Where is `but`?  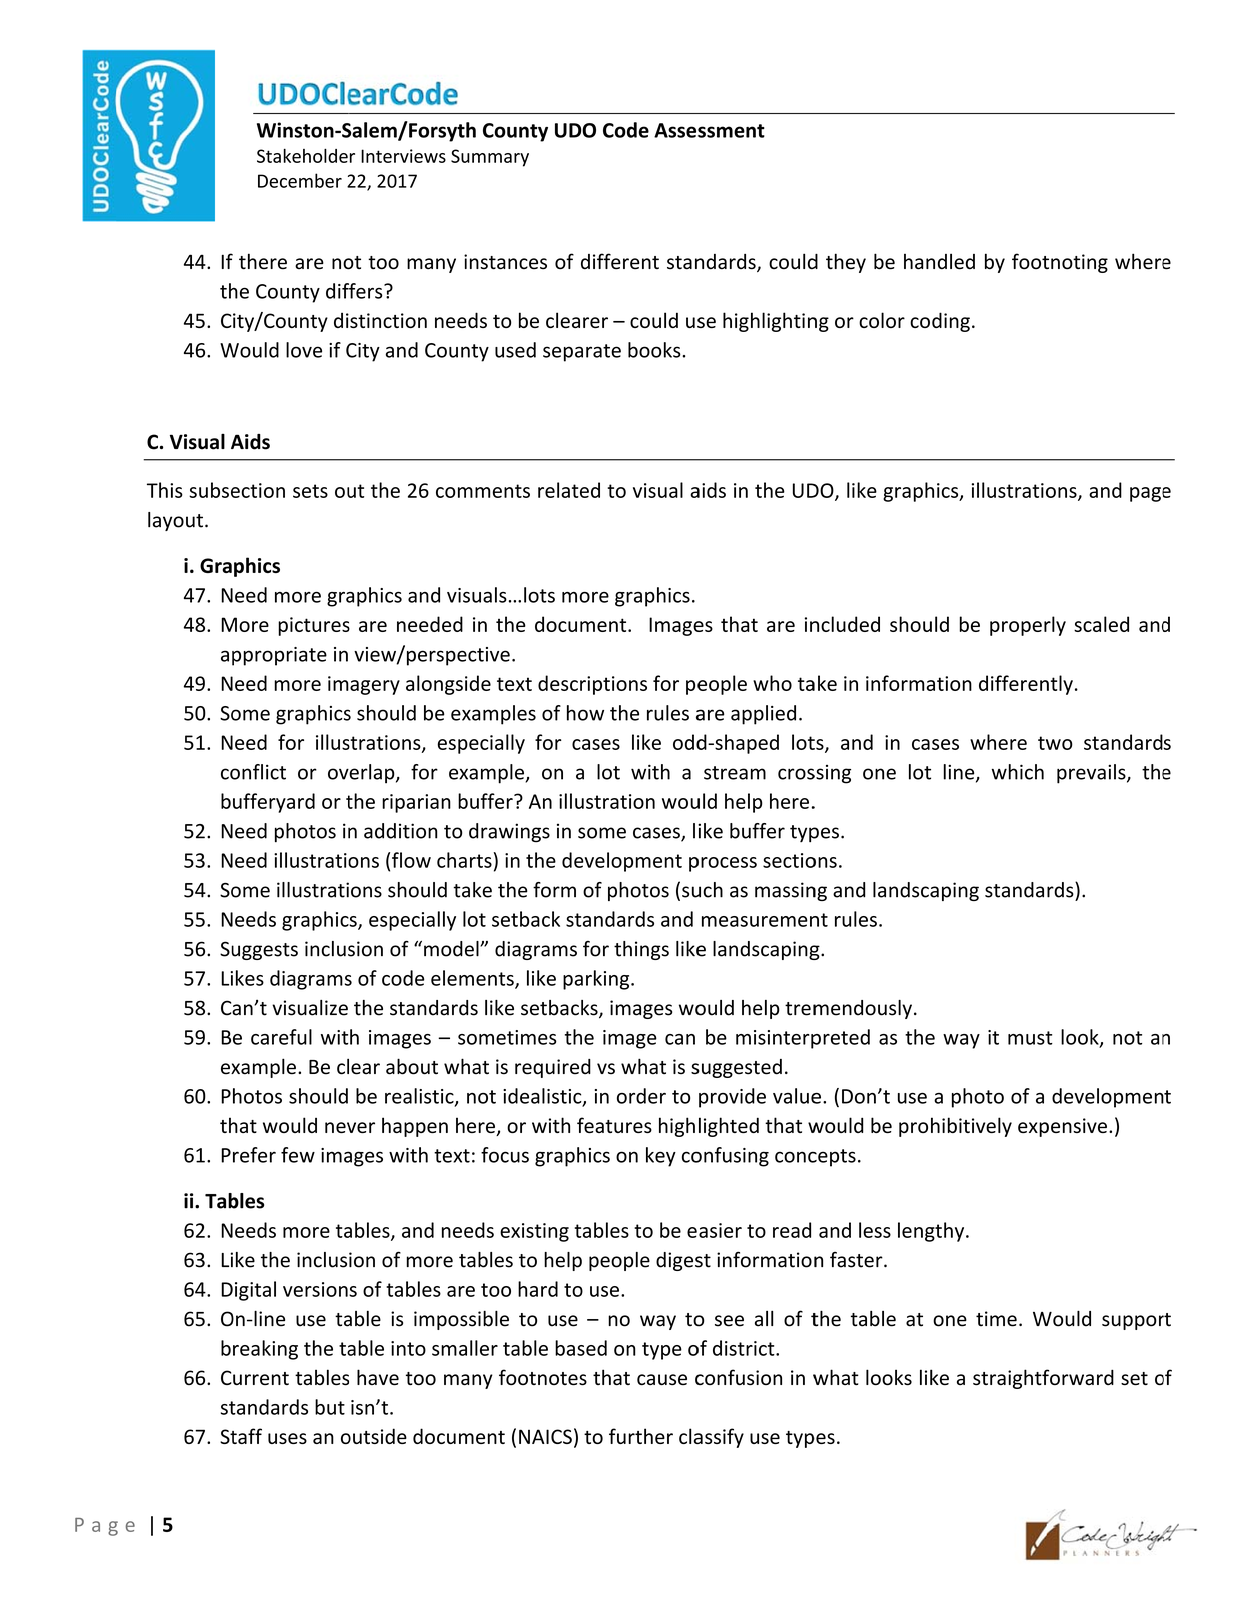
but is located at coordinates (330, 1407).
